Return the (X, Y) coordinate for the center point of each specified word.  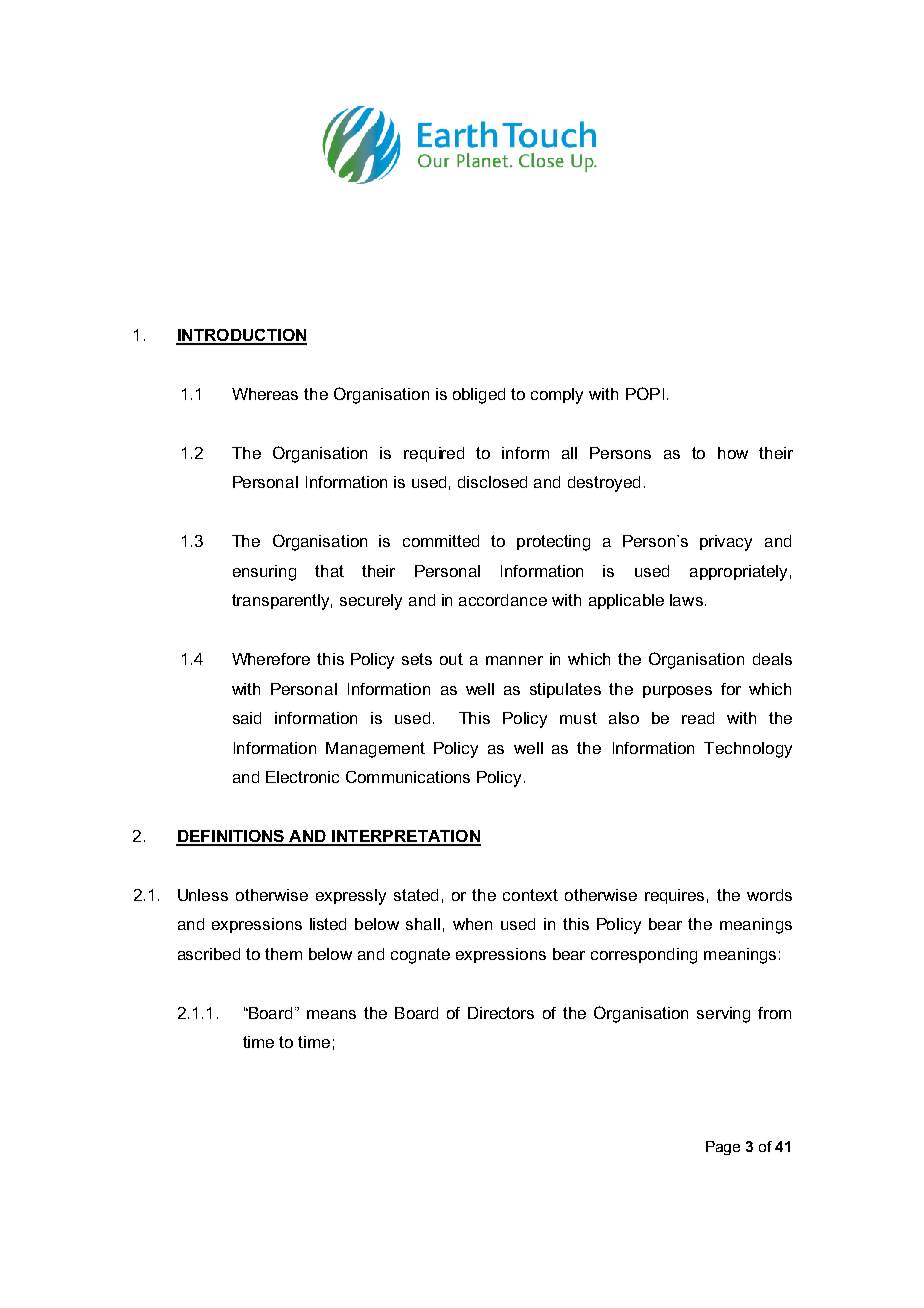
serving (723, 1015)
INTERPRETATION (405, 837)
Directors (501, 1013)
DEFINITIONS (231, 837)
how (733, 453)
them (283, 954)
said (247, 718)
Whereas (265, 394)
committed (441, 541)
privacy (726, 543)
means (331, 1014)
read (698, 718)
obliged (479, 396)
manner (514, 660)
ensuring (264, 573)
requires (674, 896)
